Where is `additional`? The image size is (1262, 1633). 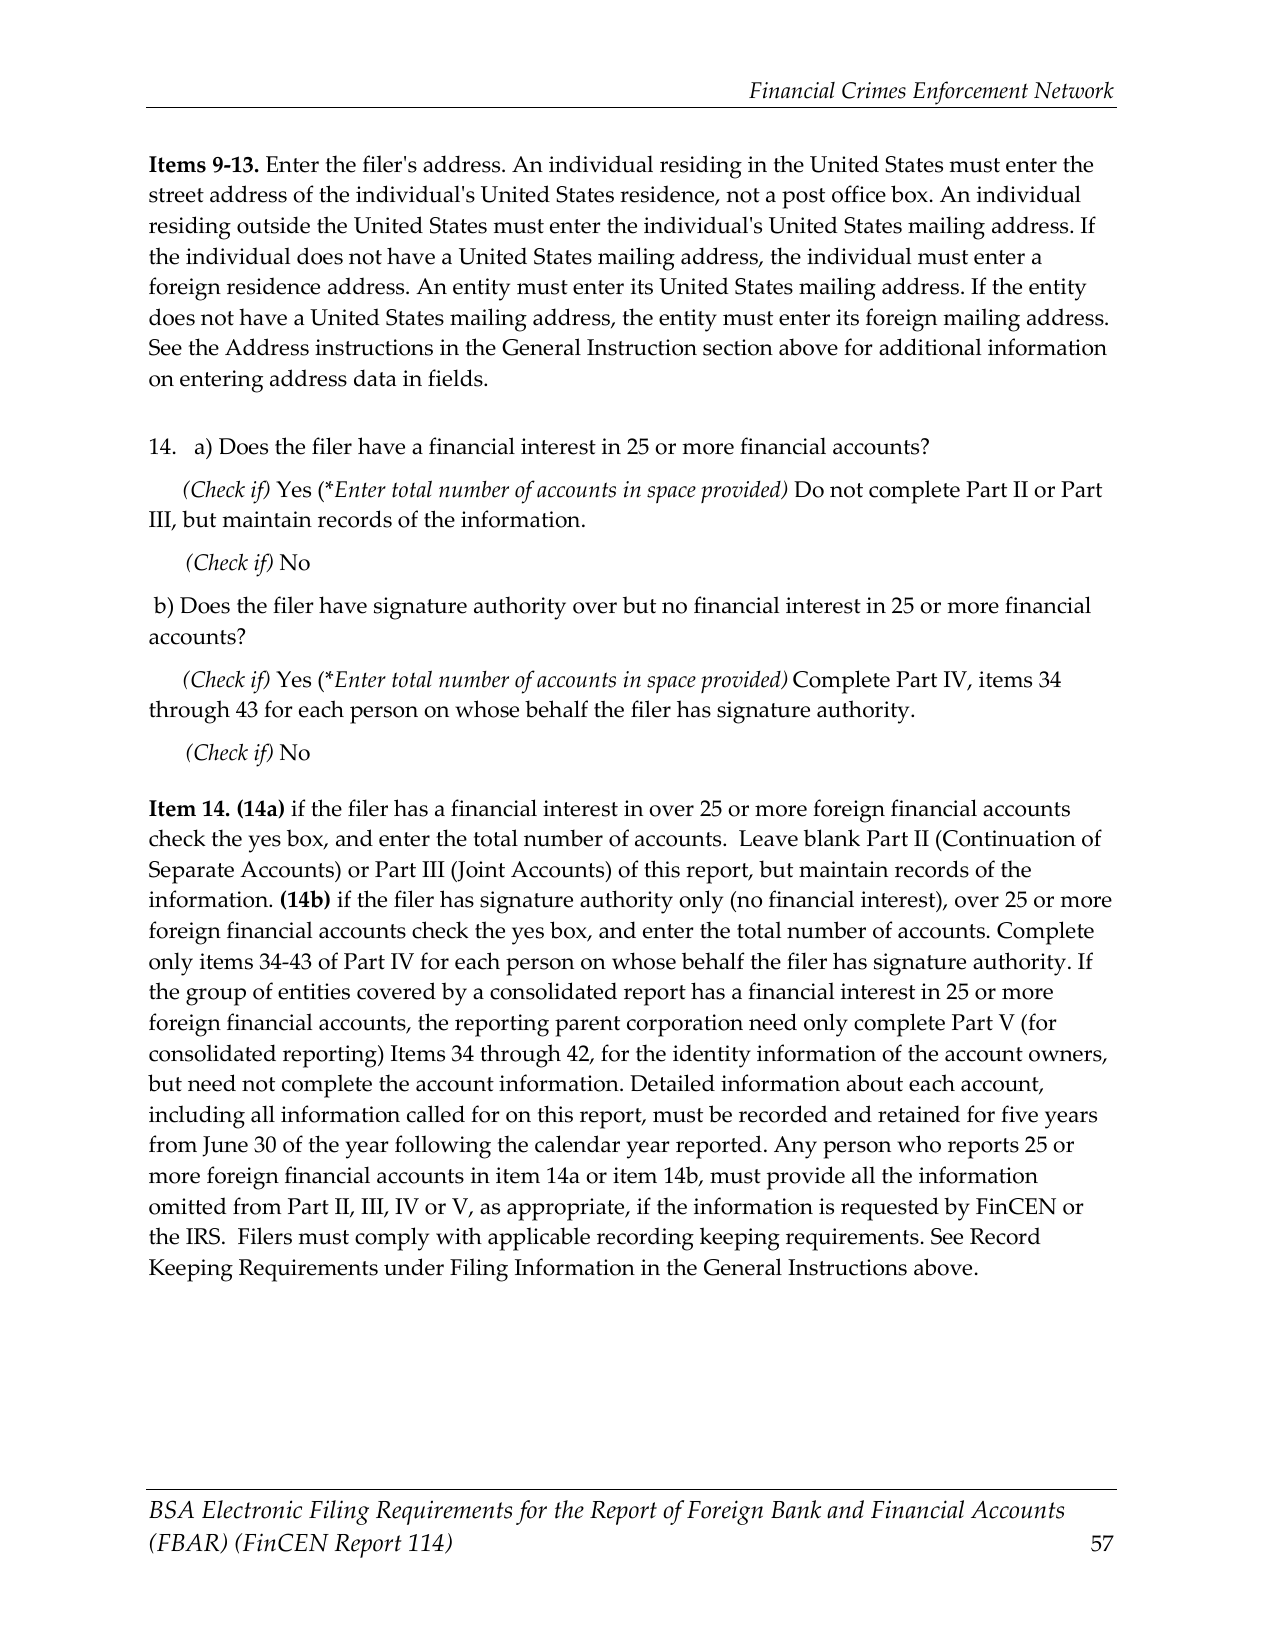 additional is located at coordinates (930, 347).
